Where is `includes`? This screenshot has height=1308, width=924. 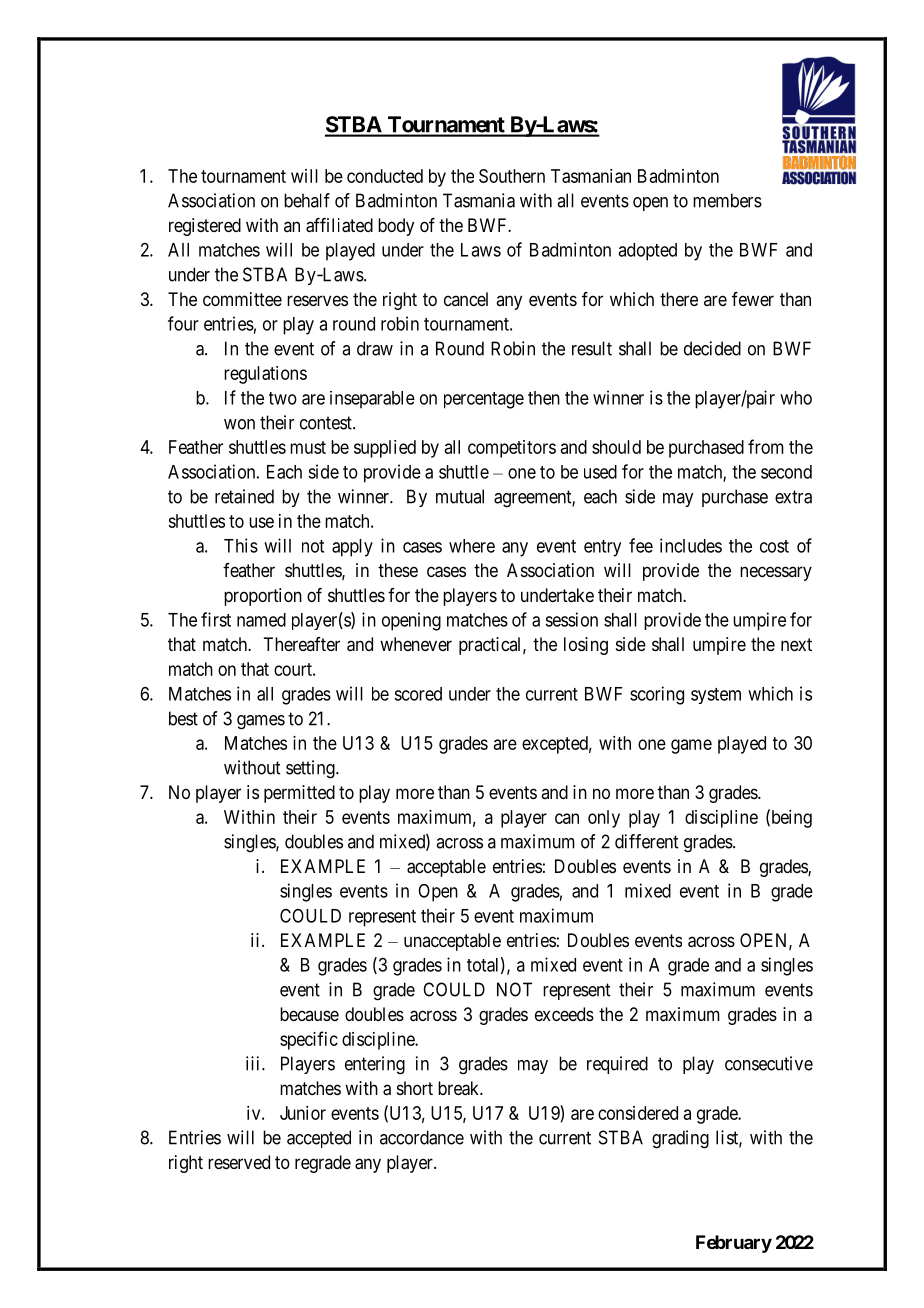 includes is located at coordinates (691, 545).
